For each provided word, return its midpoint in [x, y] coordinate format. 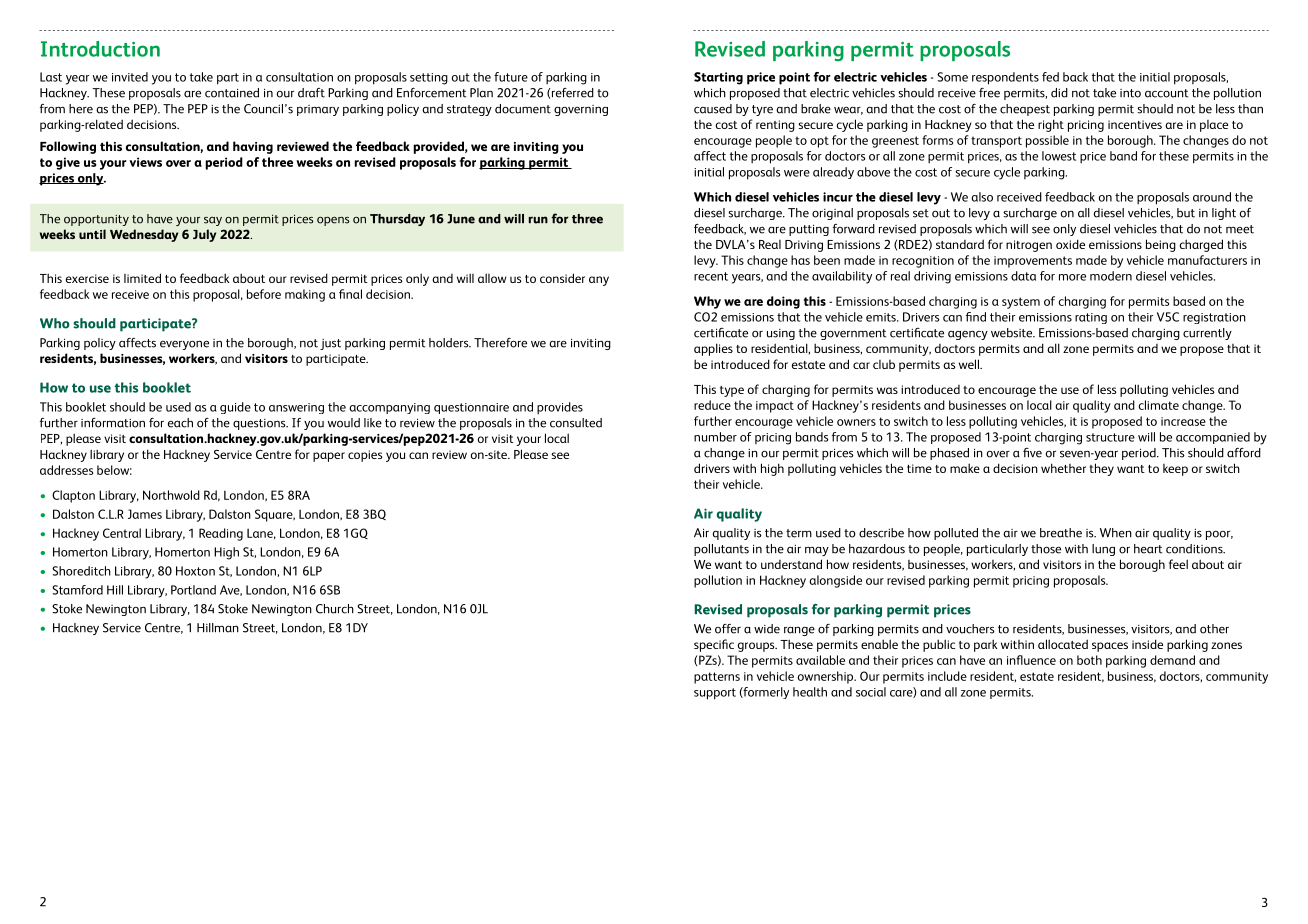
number [715, 437]
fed [1050, 77]
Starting [718, 78]
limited [142, 278]
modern [1111, 276]
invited [130, 77]
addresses [66, 470]
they [1101, 469]
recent [711, 276]
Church [335, 609]
